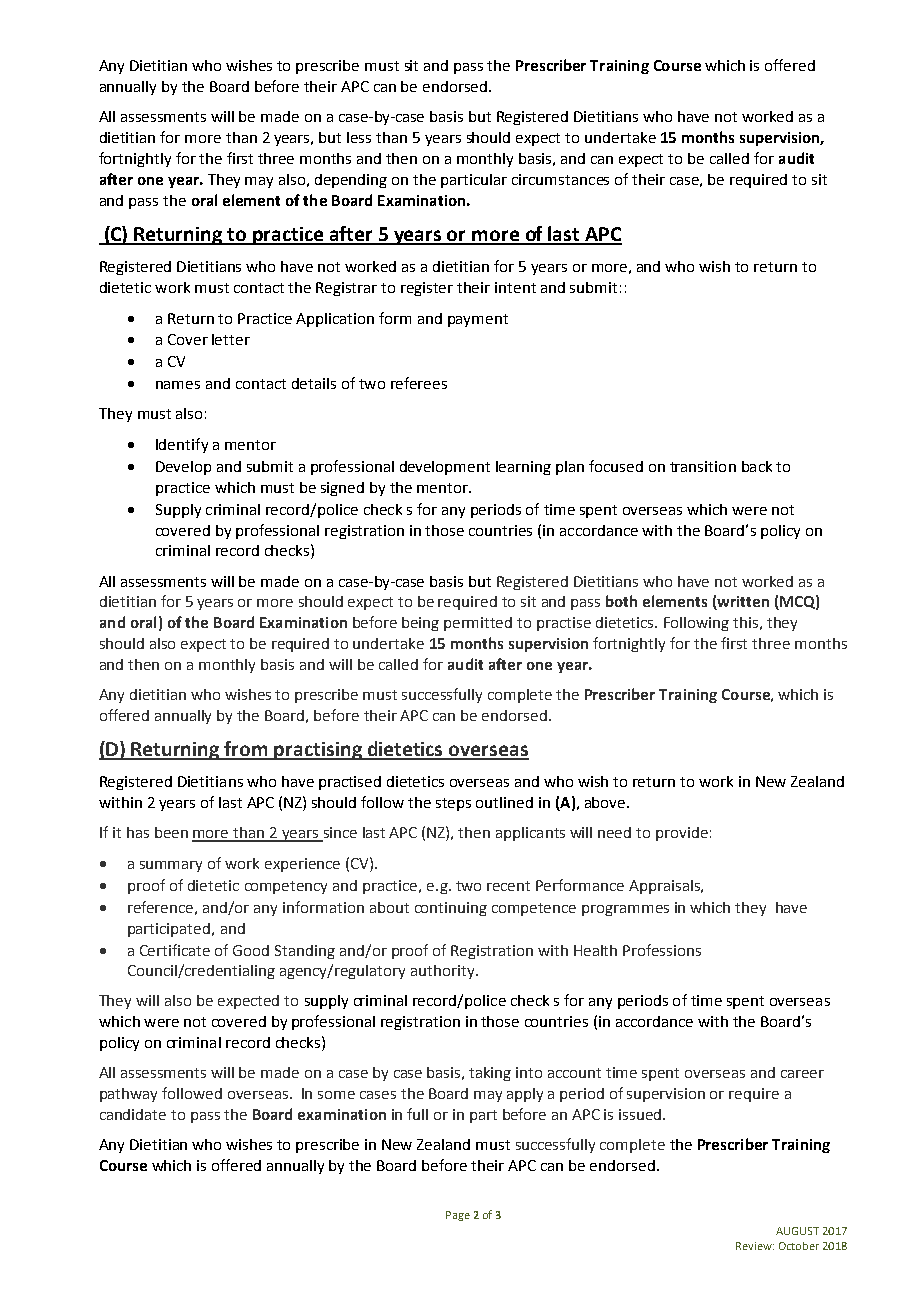 The image size is (924, 1308). Describe the element at coordinates (171, 866) in the image. I see `summary` at that location.
